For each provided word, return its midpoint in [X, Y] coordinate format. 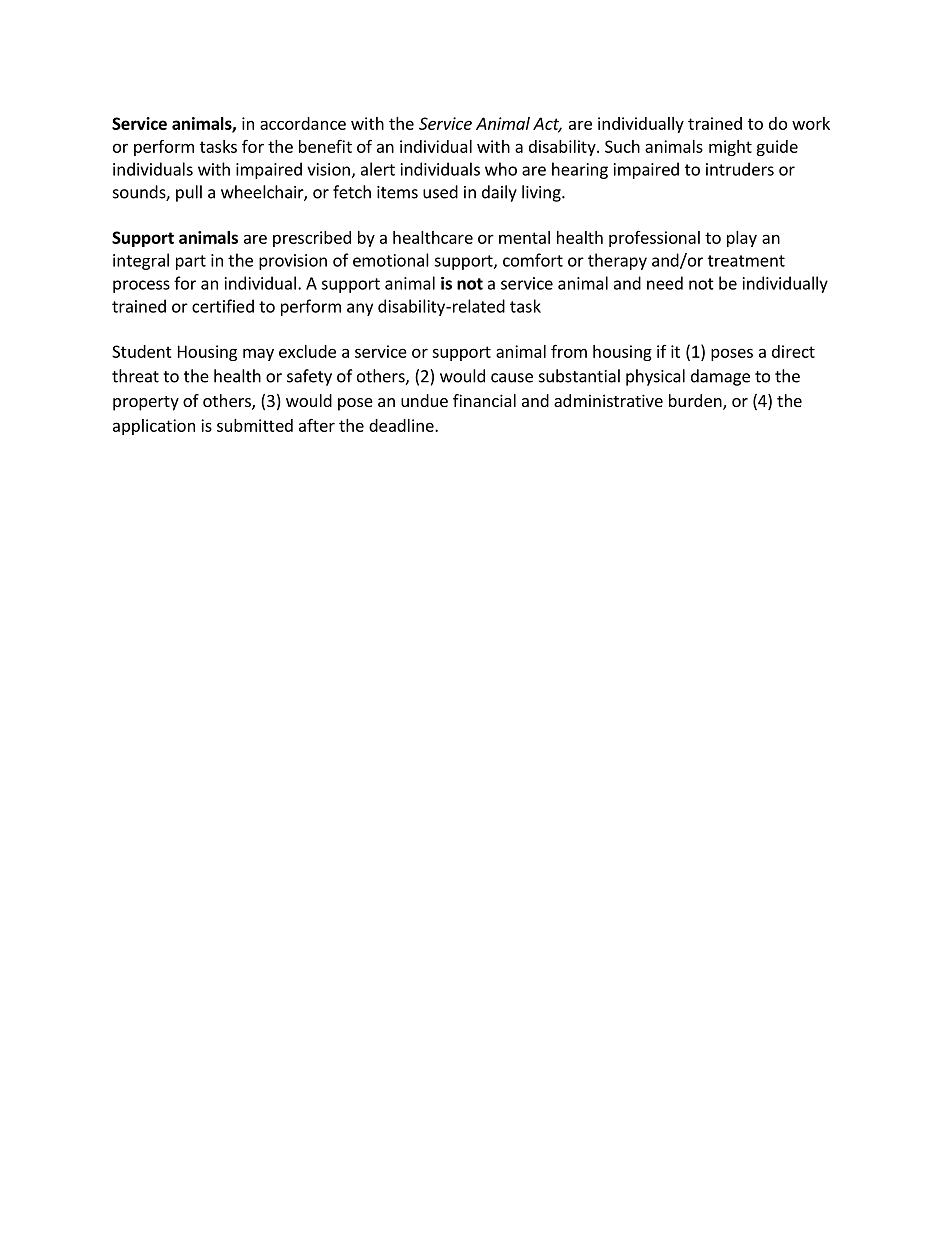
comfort [533, 260]
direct [793, 351]
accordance [303, 123]
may [258, 354]
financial [484, 400]
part [191, 262]
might [730, 148]
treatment [746, 261]
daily [499, 193]
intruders [740, 169]
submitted [255, 425]
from [569, 351]
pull [189, 193]
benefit [325, 146]
